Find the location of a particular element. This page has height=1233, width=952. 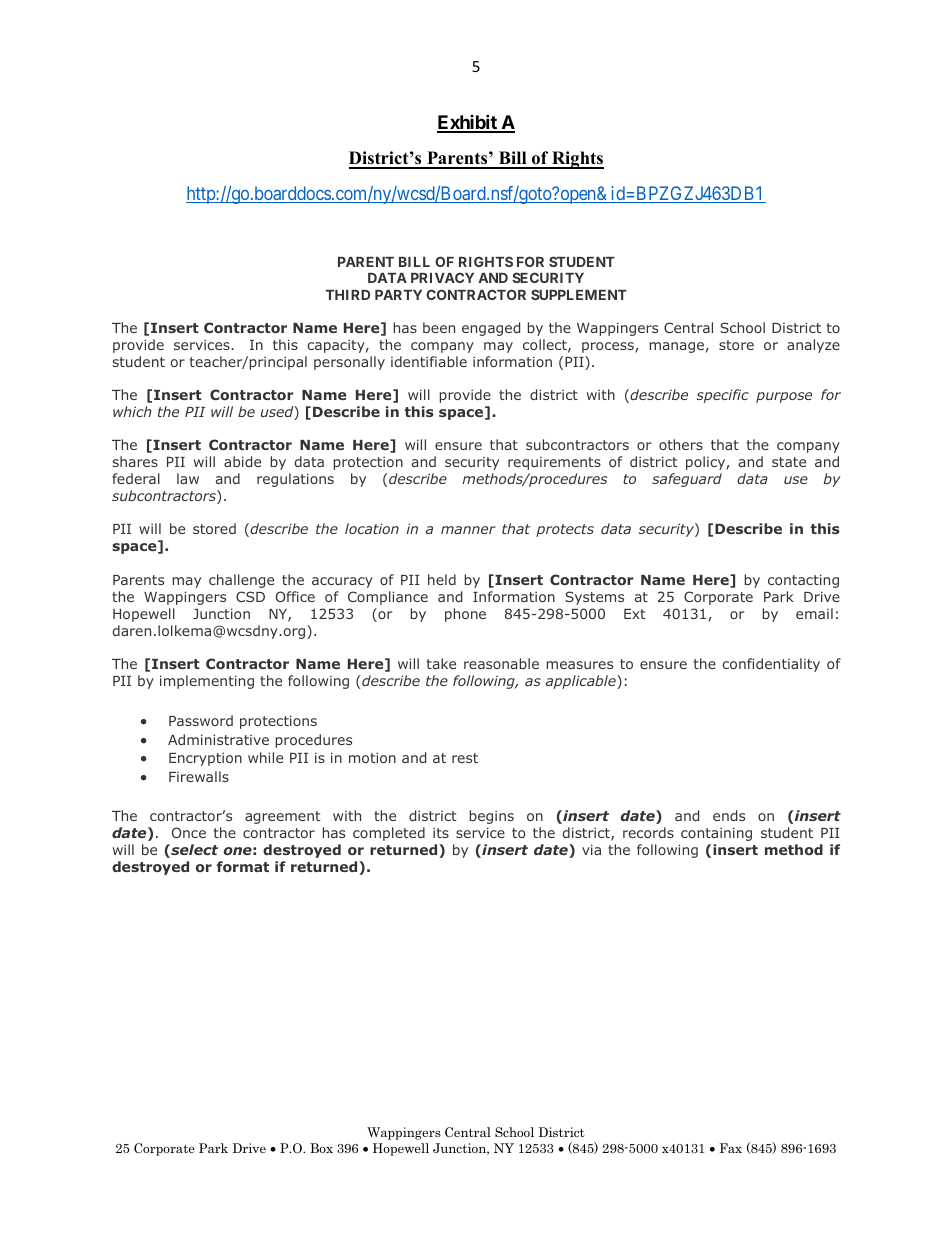

law is located at coordinates (188, 478).
